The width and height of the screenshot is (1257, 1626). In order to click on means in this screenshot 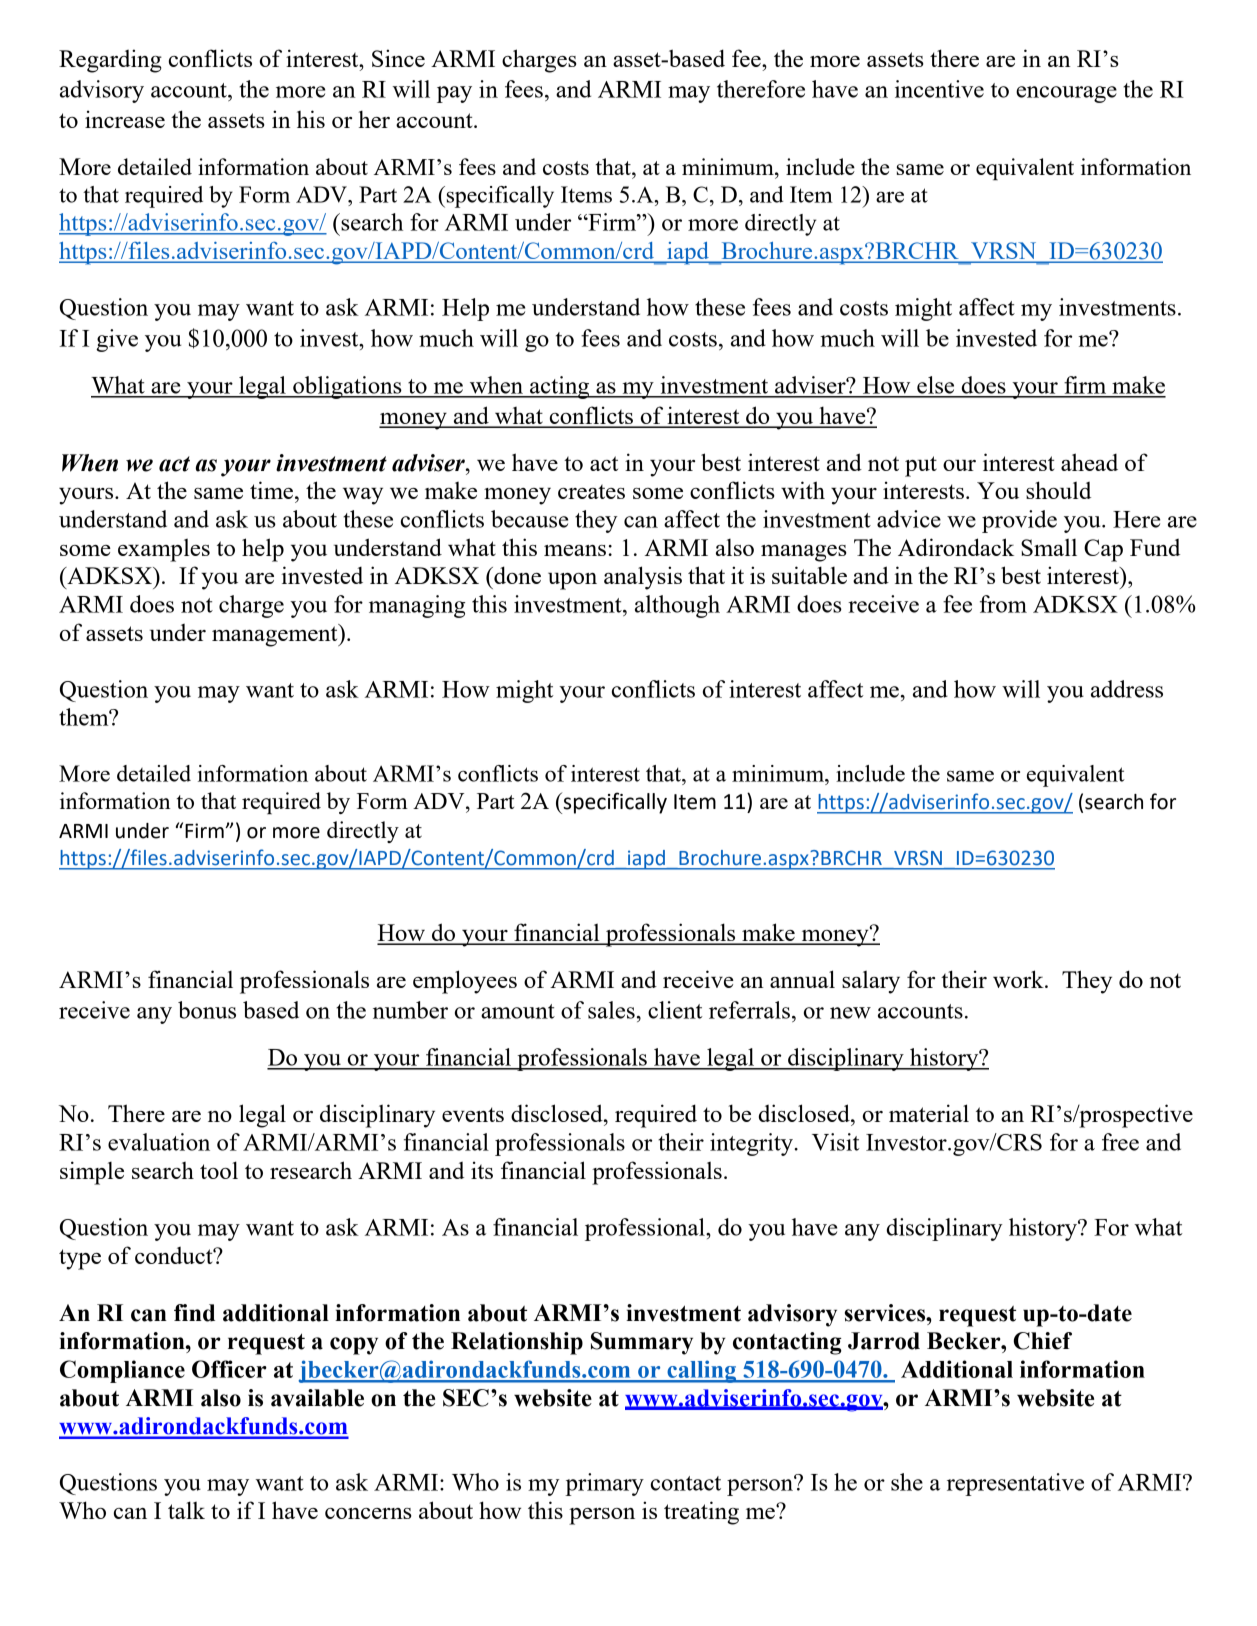, I will do `click(575, 550)`.
